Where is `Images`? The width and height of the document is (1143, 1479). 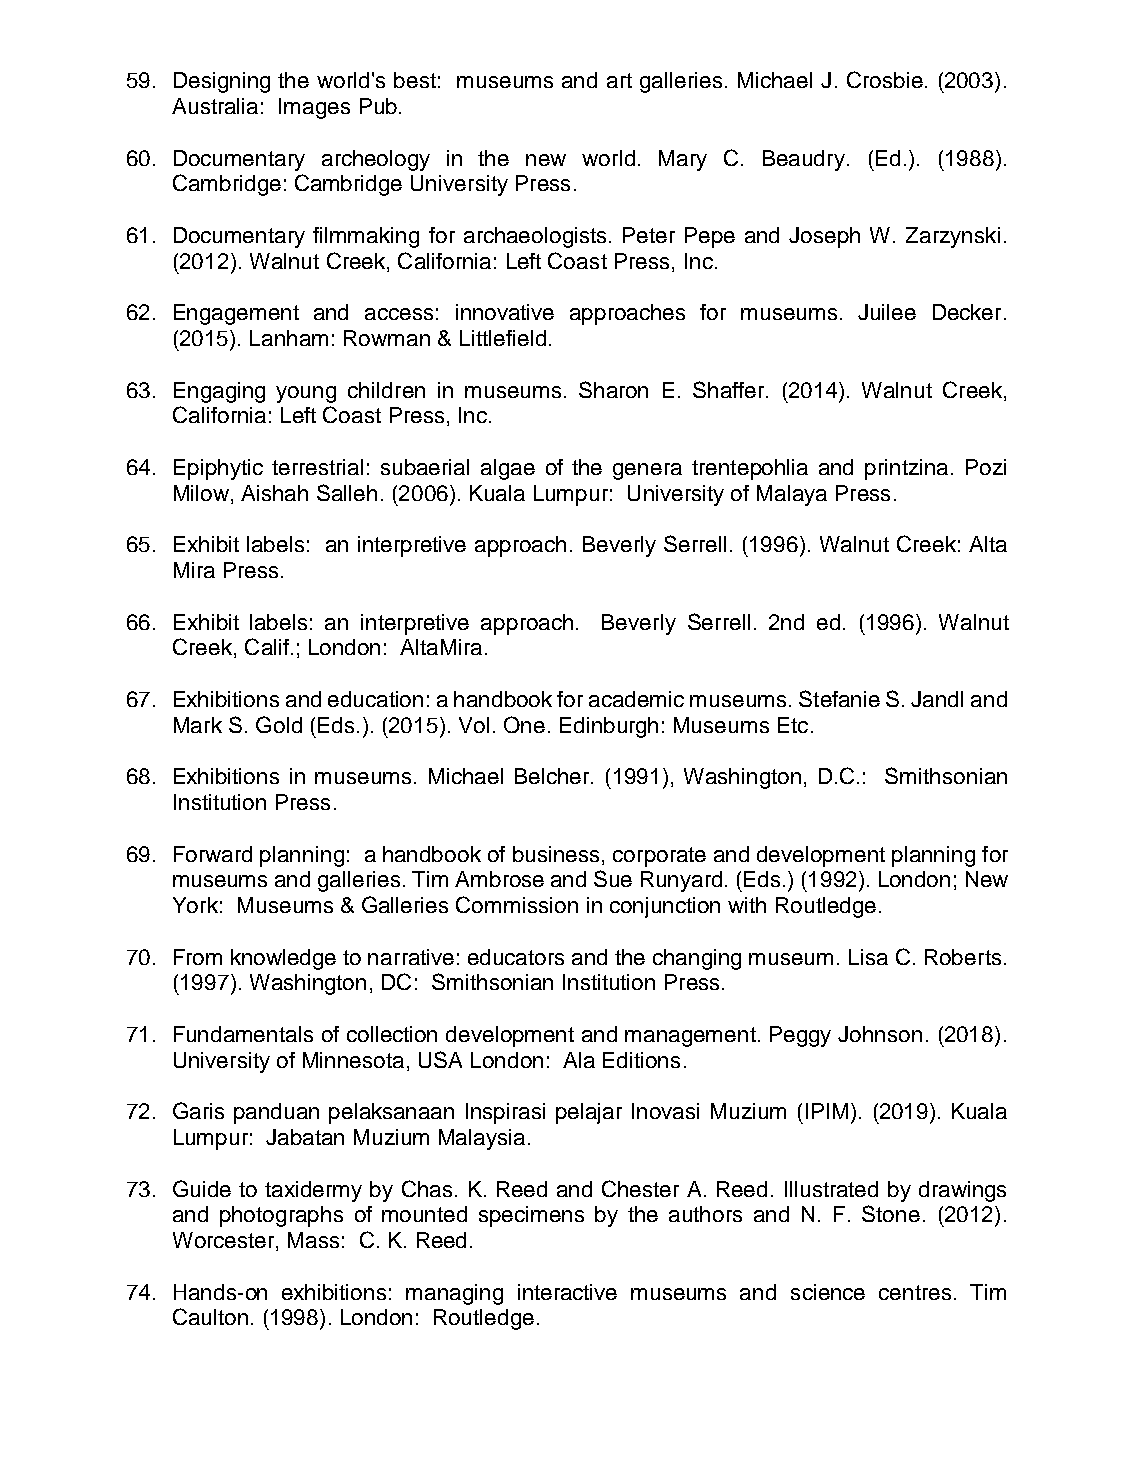
Images is located at coordinates (314, 108).
